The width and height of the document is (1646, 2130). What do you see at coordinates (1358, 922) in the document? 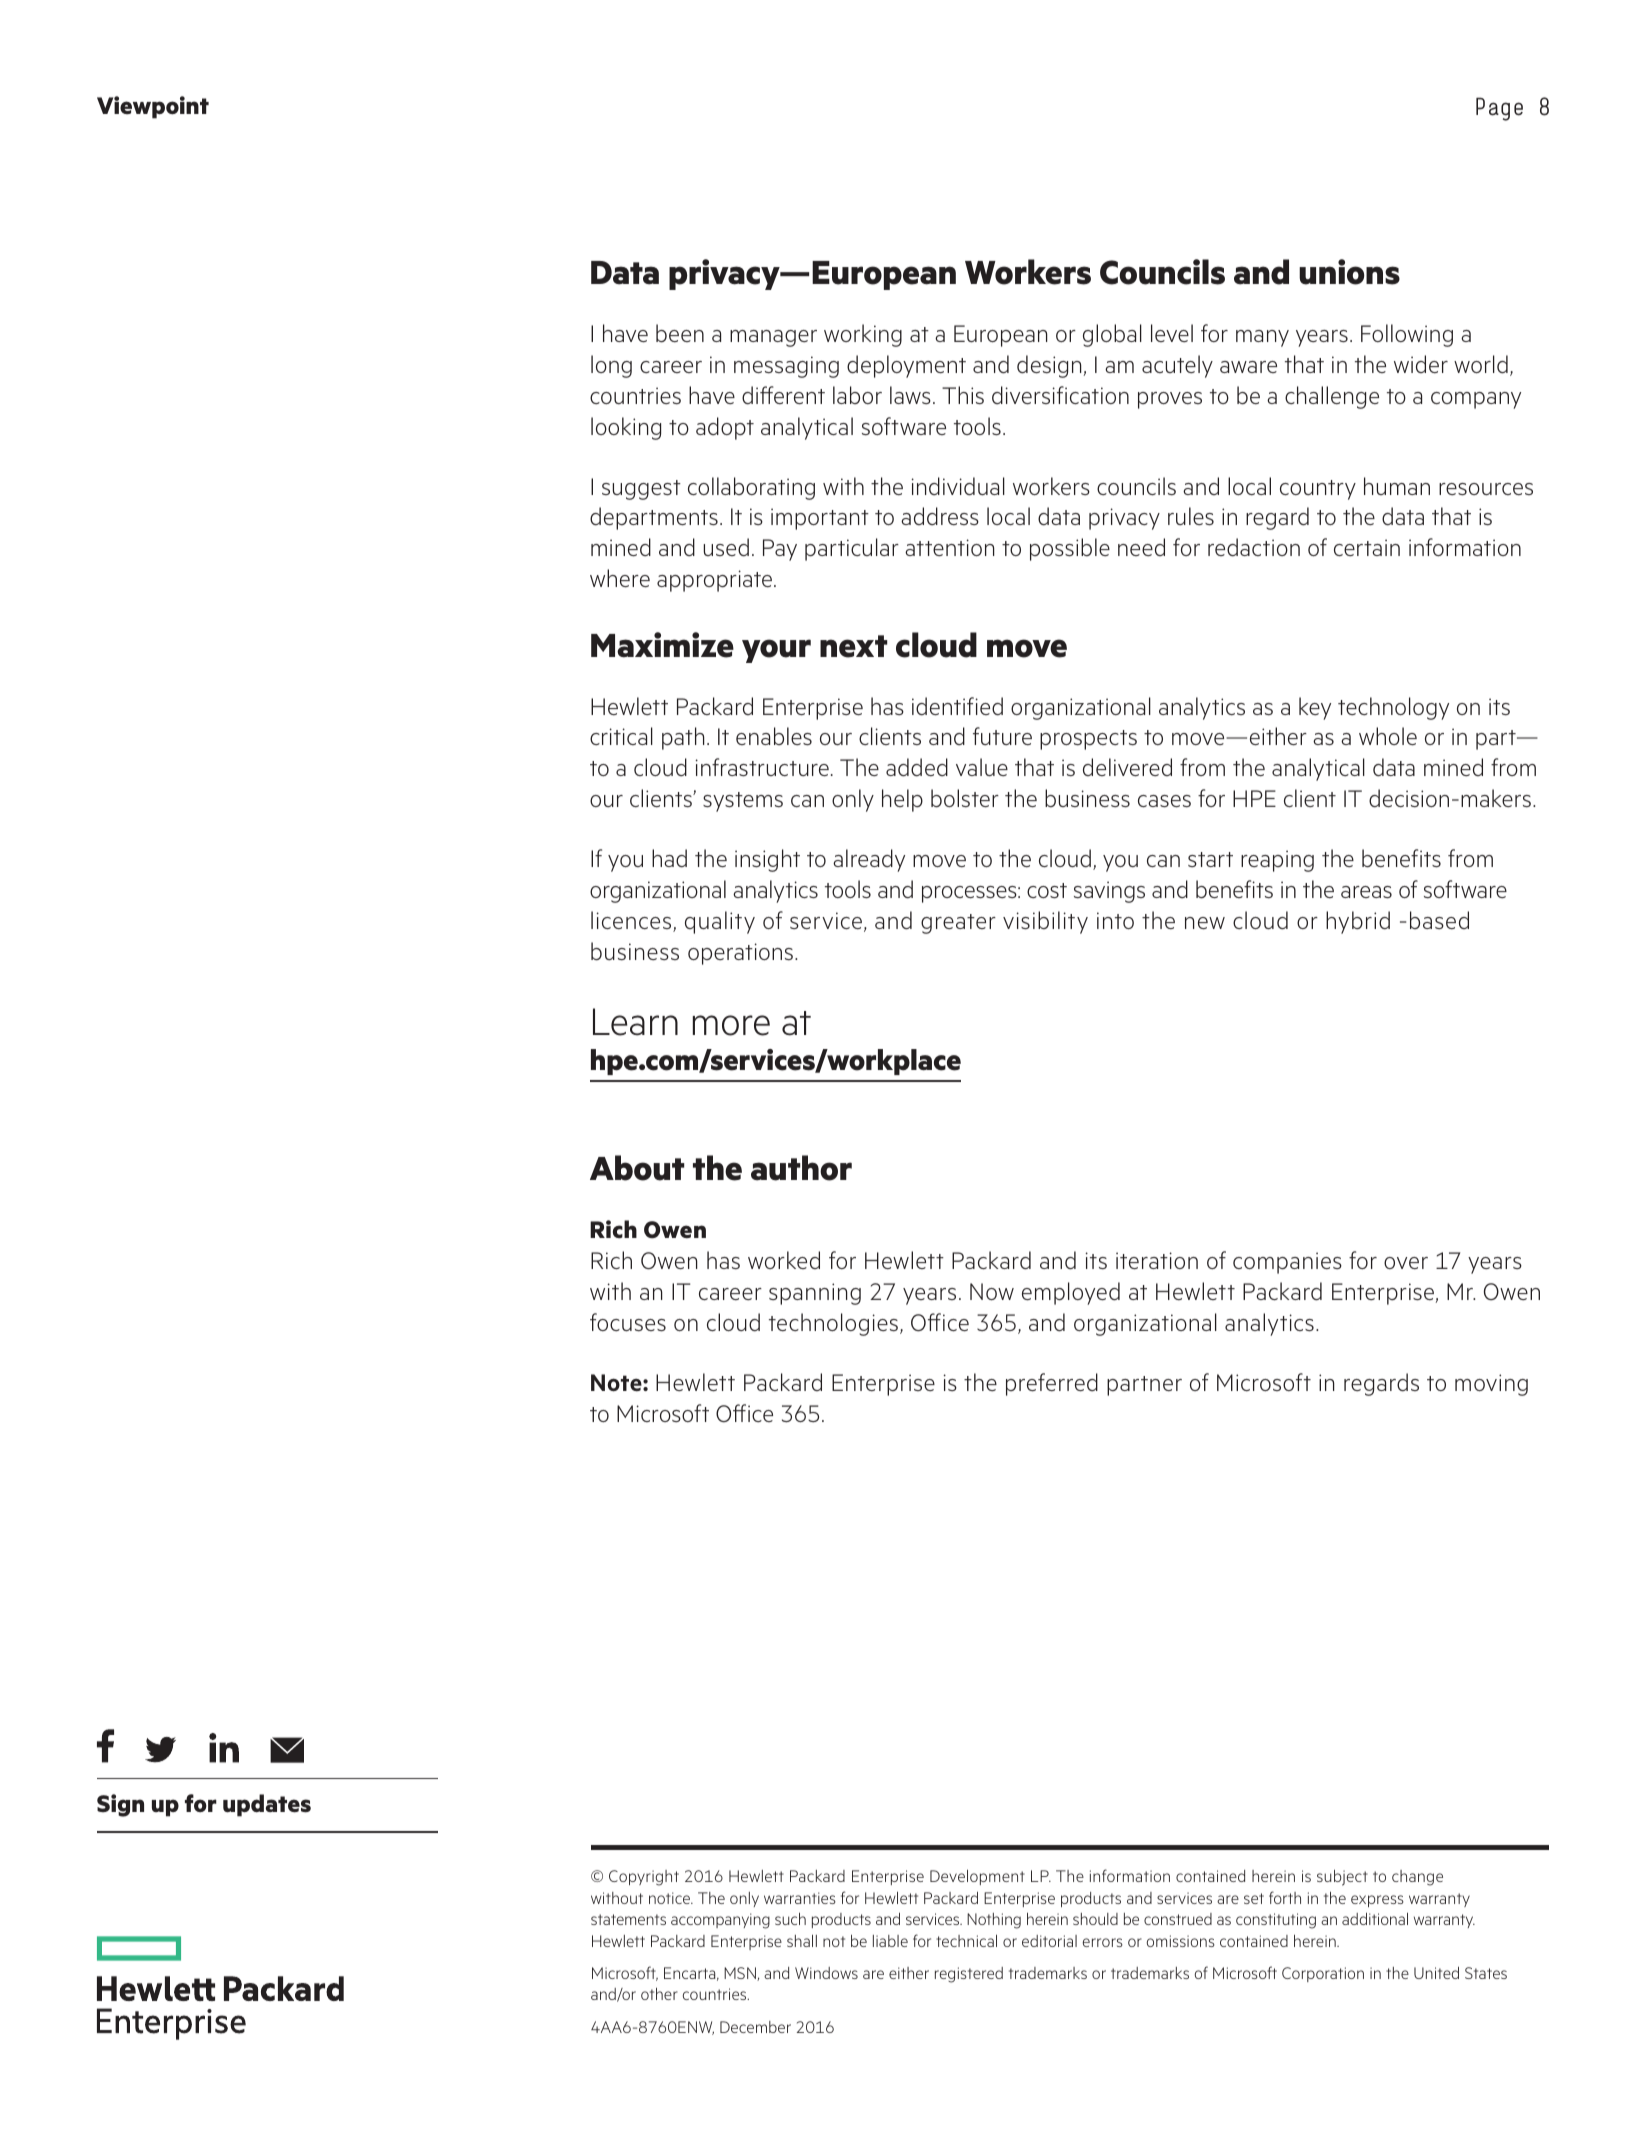
I see `hybrid` at bounding box center [1358, 922].
